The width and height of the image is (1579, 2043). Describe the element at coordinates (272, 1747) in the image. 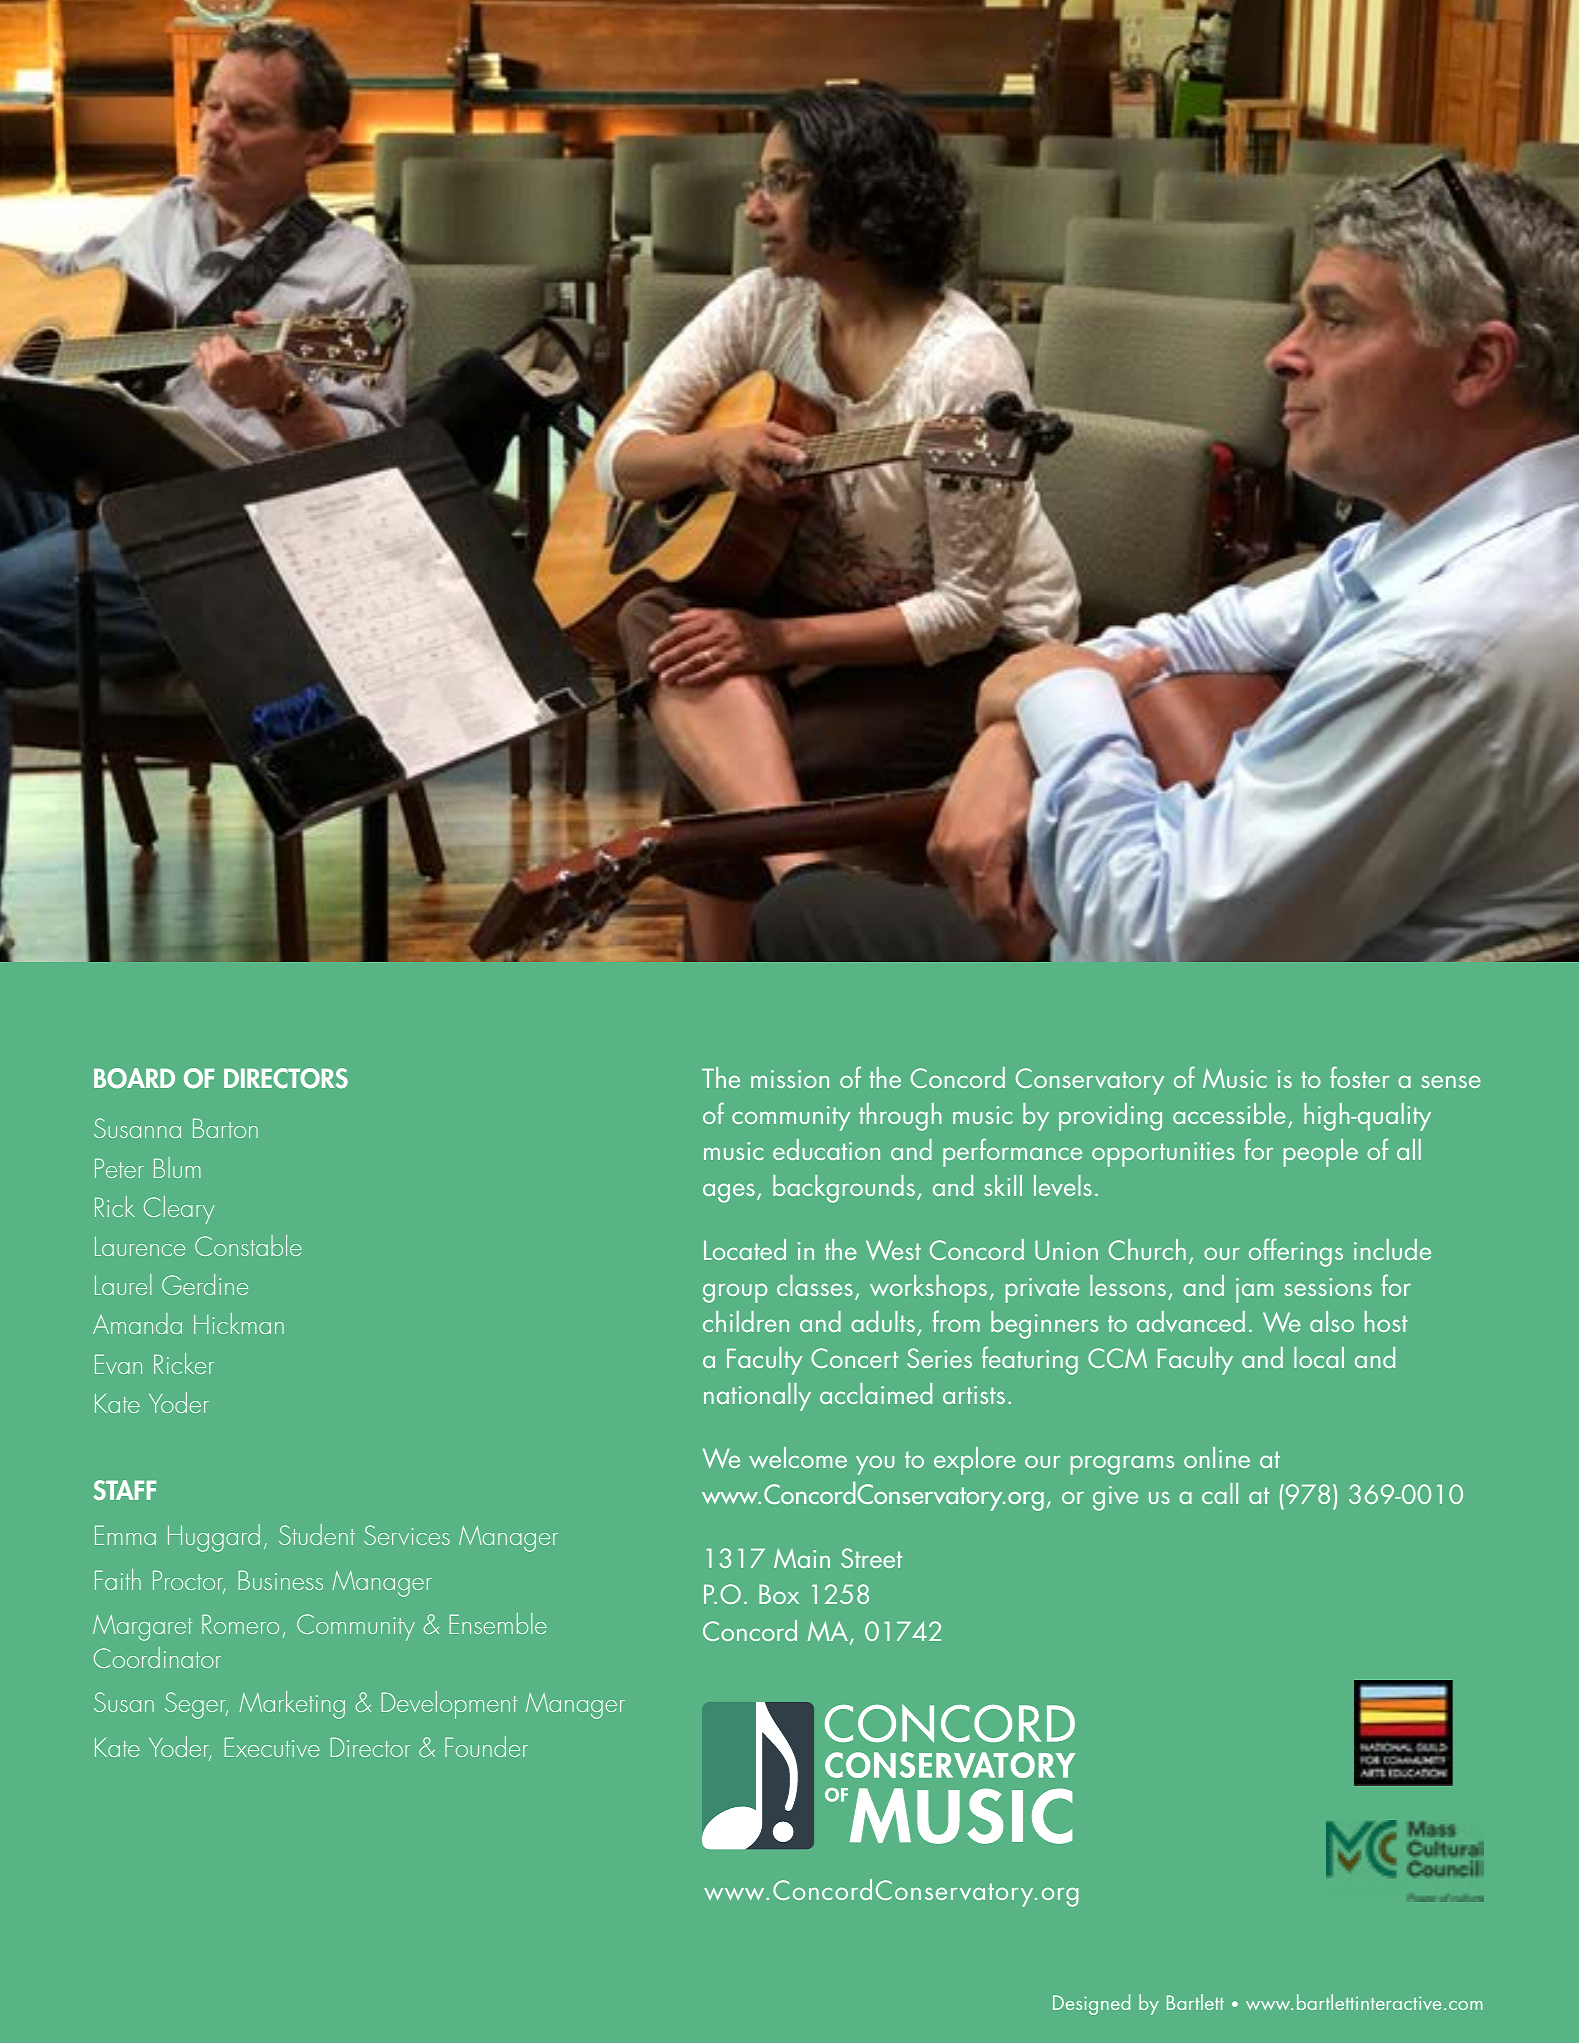

I see `Executive` at that location.
